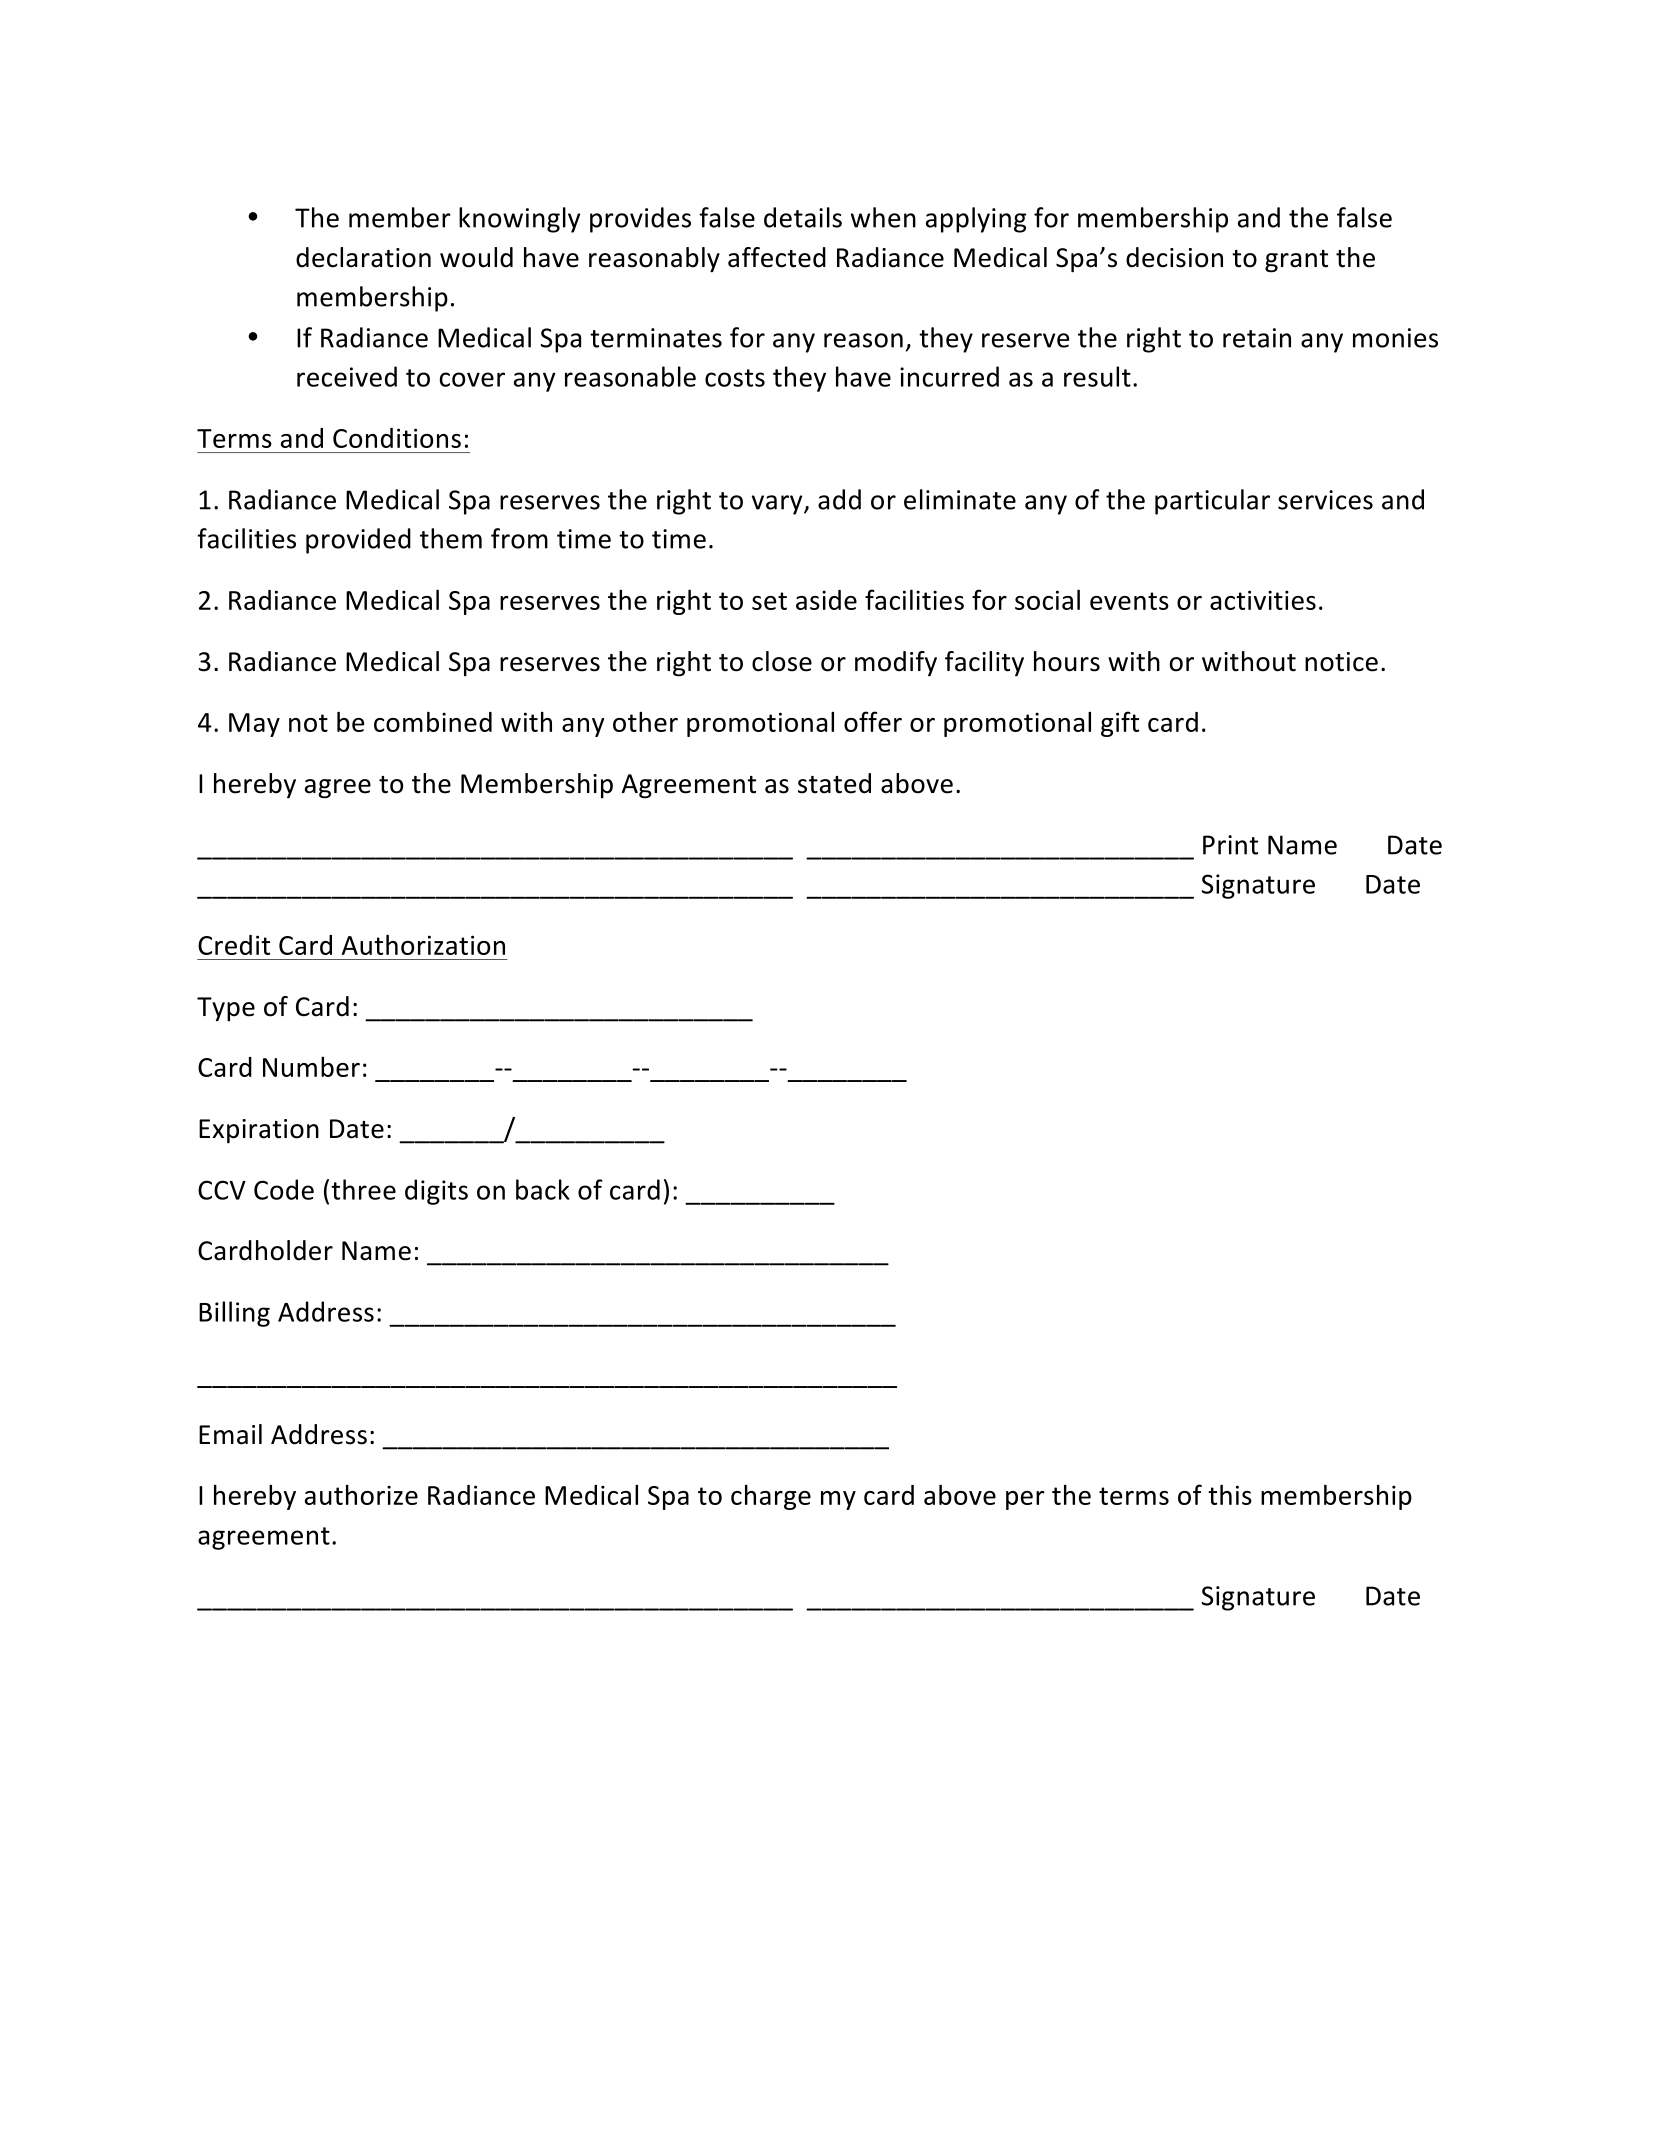 The width and height of the screenshot is (1664, 2153). Describe the element at coordinates (423, 944) in the screenshot. I see `Authorization` at that location.
